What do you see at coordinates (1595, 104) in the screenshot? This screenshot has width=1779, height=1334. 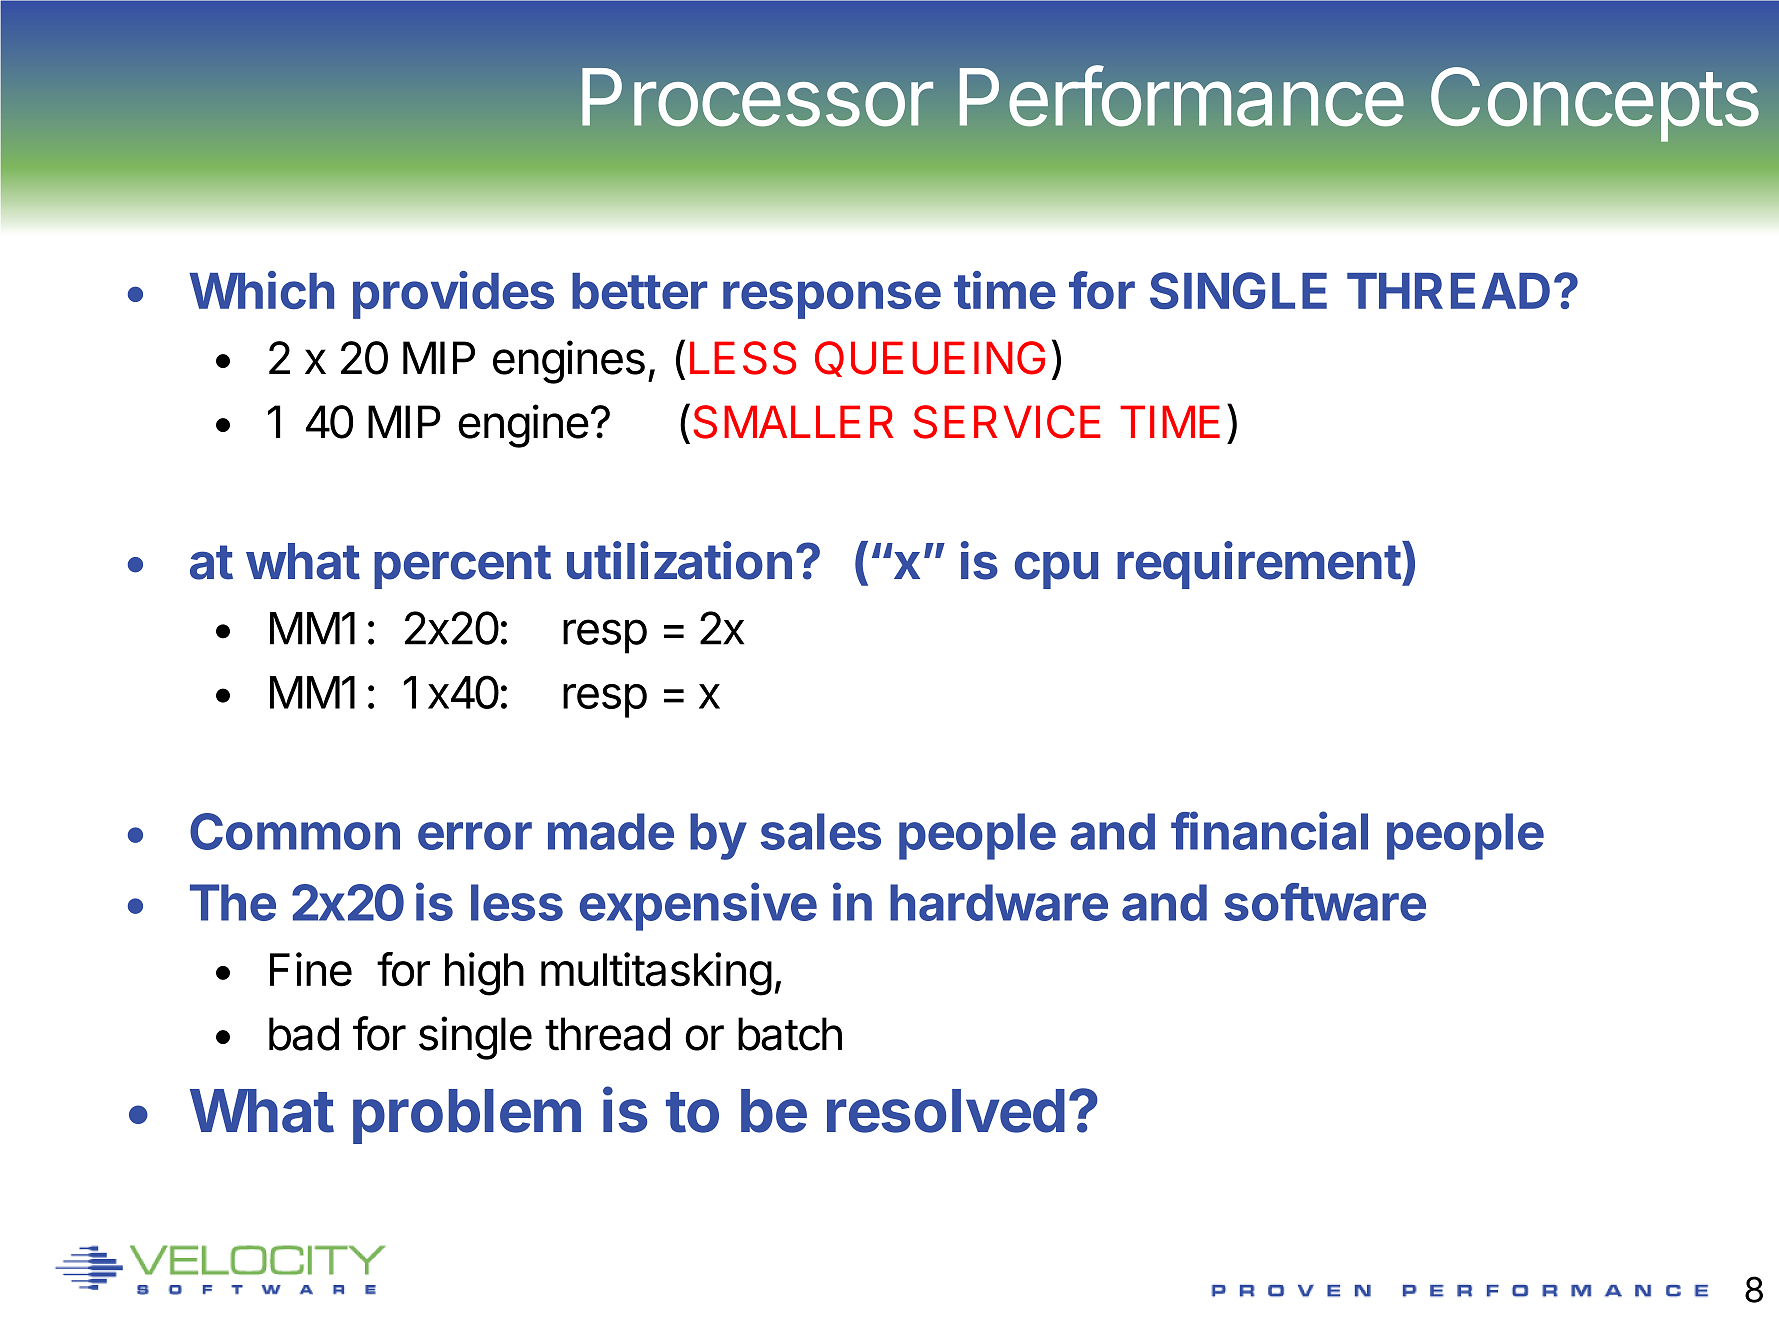 I see `Concepts` at bounding box center [1595, 104].
